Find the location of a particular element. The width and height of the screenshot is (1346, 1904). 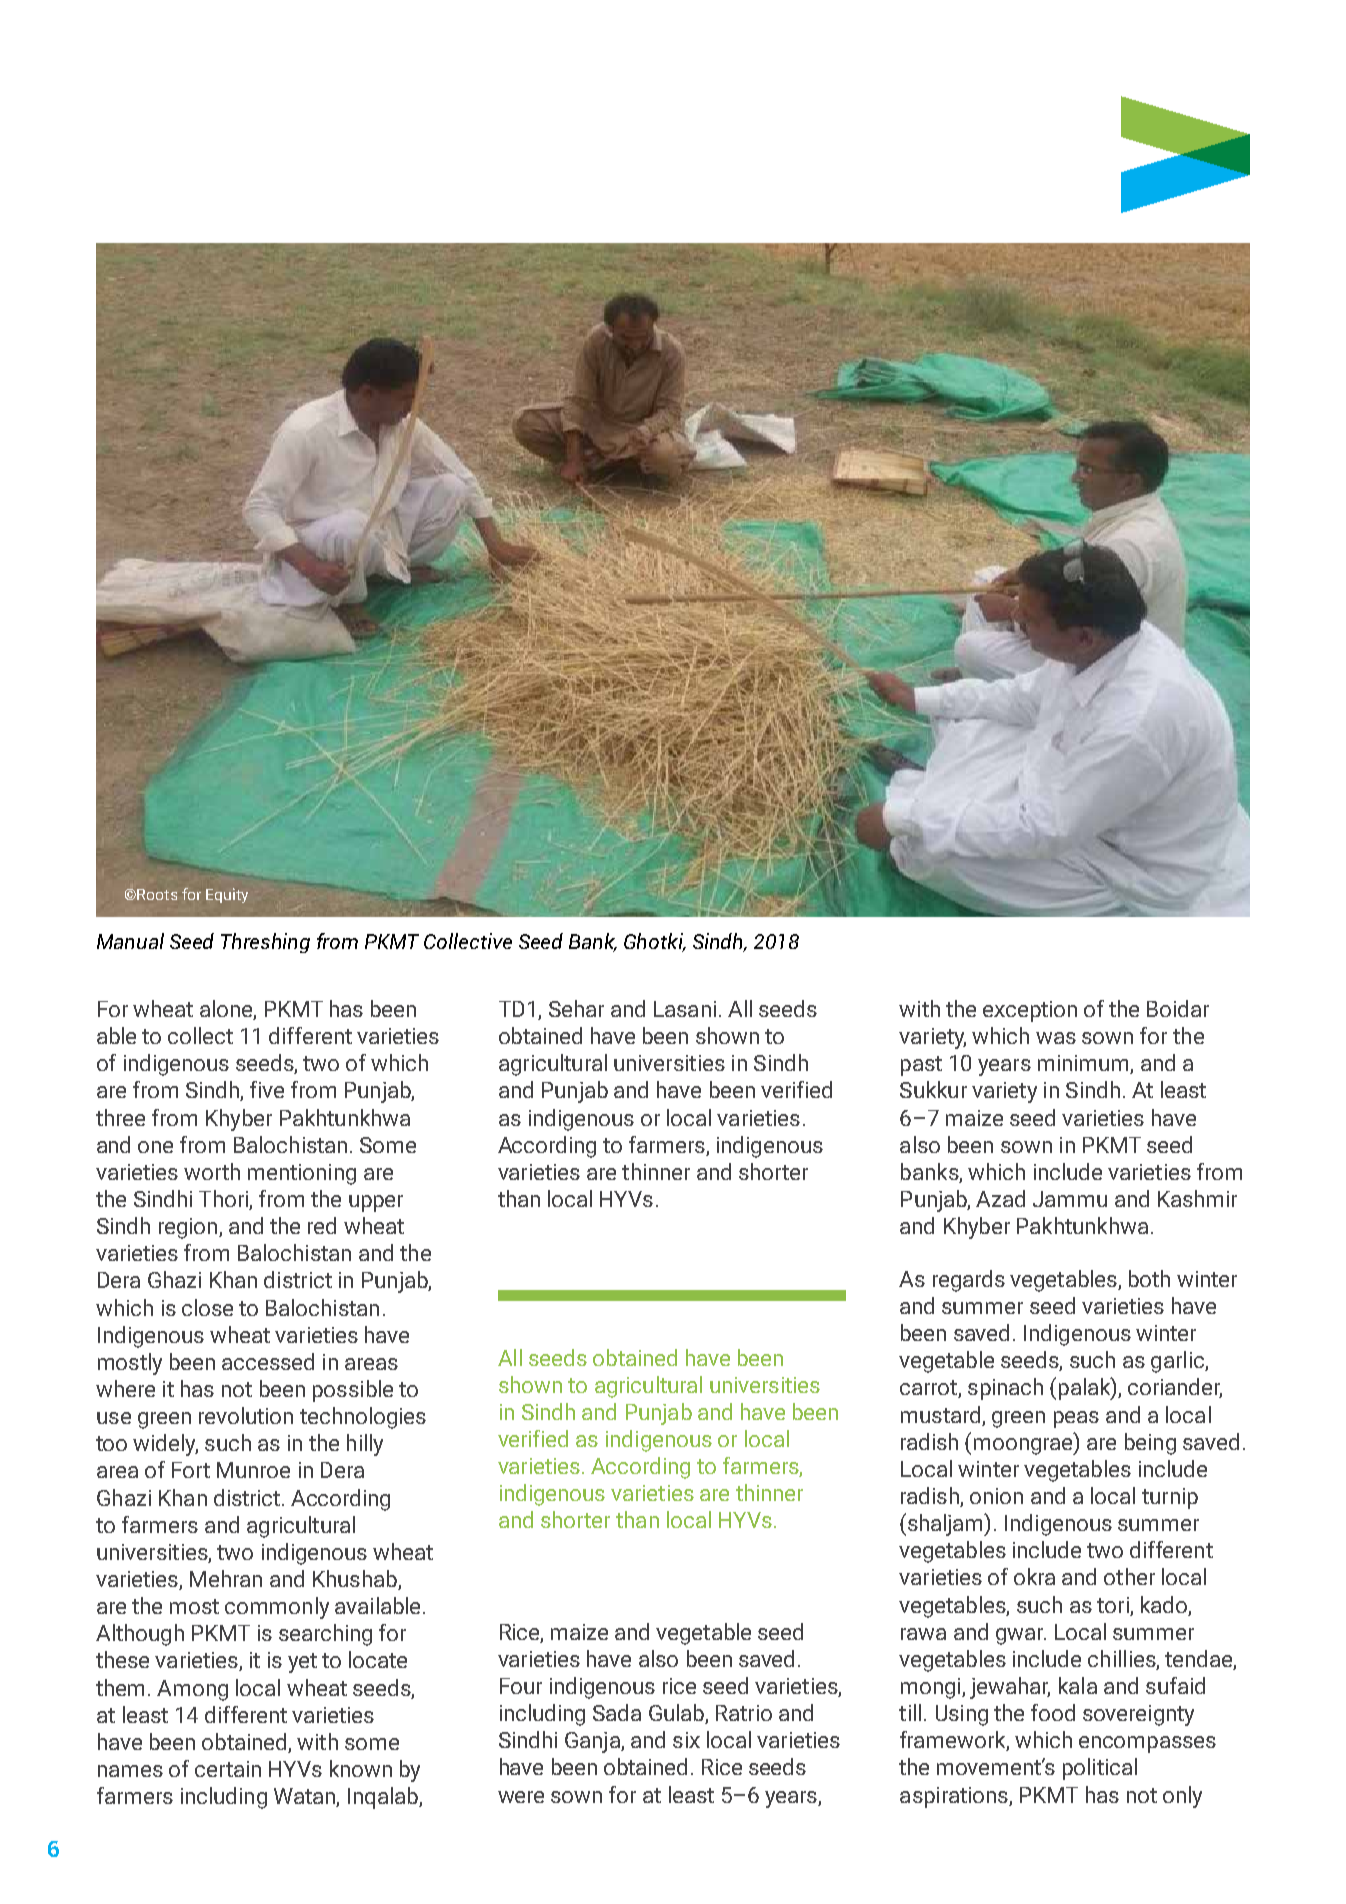

okra is located at coordinates (1034, 1576).
